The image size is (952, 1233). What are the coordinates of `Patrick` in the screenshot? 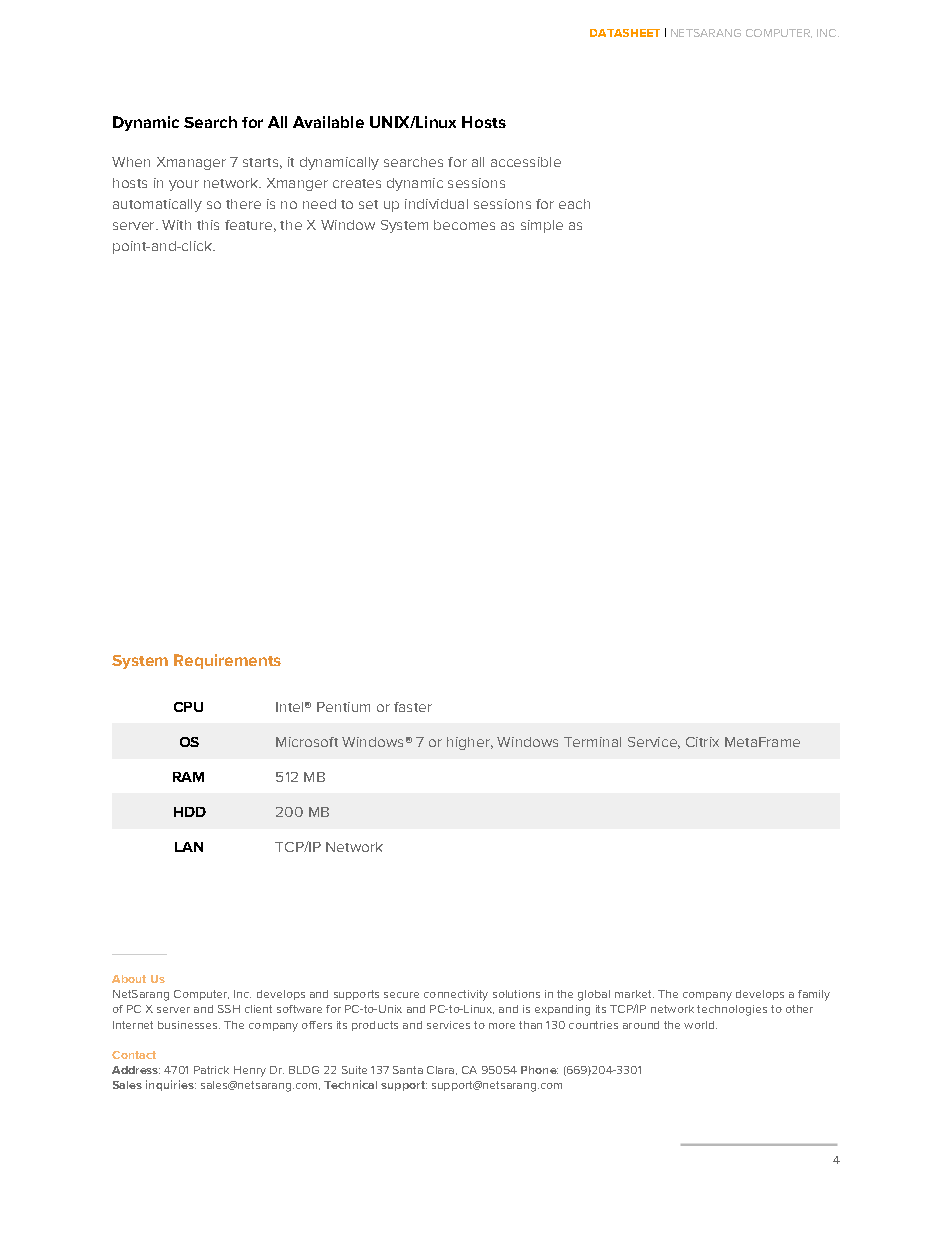 It's located at (211, 1070).
